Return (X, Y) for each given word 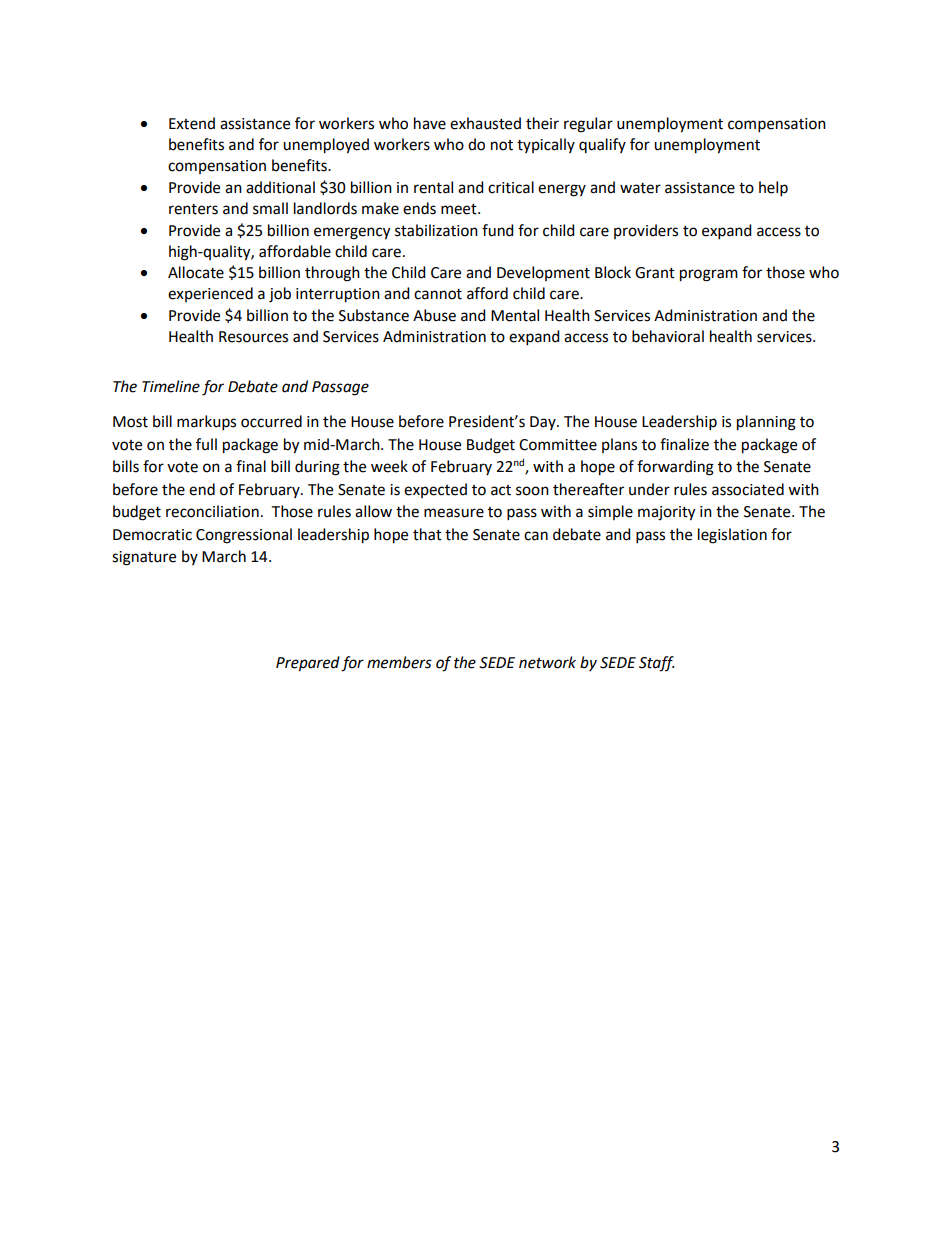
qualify (602, 145)
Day (544, 423)
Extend (192, 123)
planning (766, 423)
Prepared (308, 664)
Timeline (171, 386)
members (399, 662)
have (430, 123)
